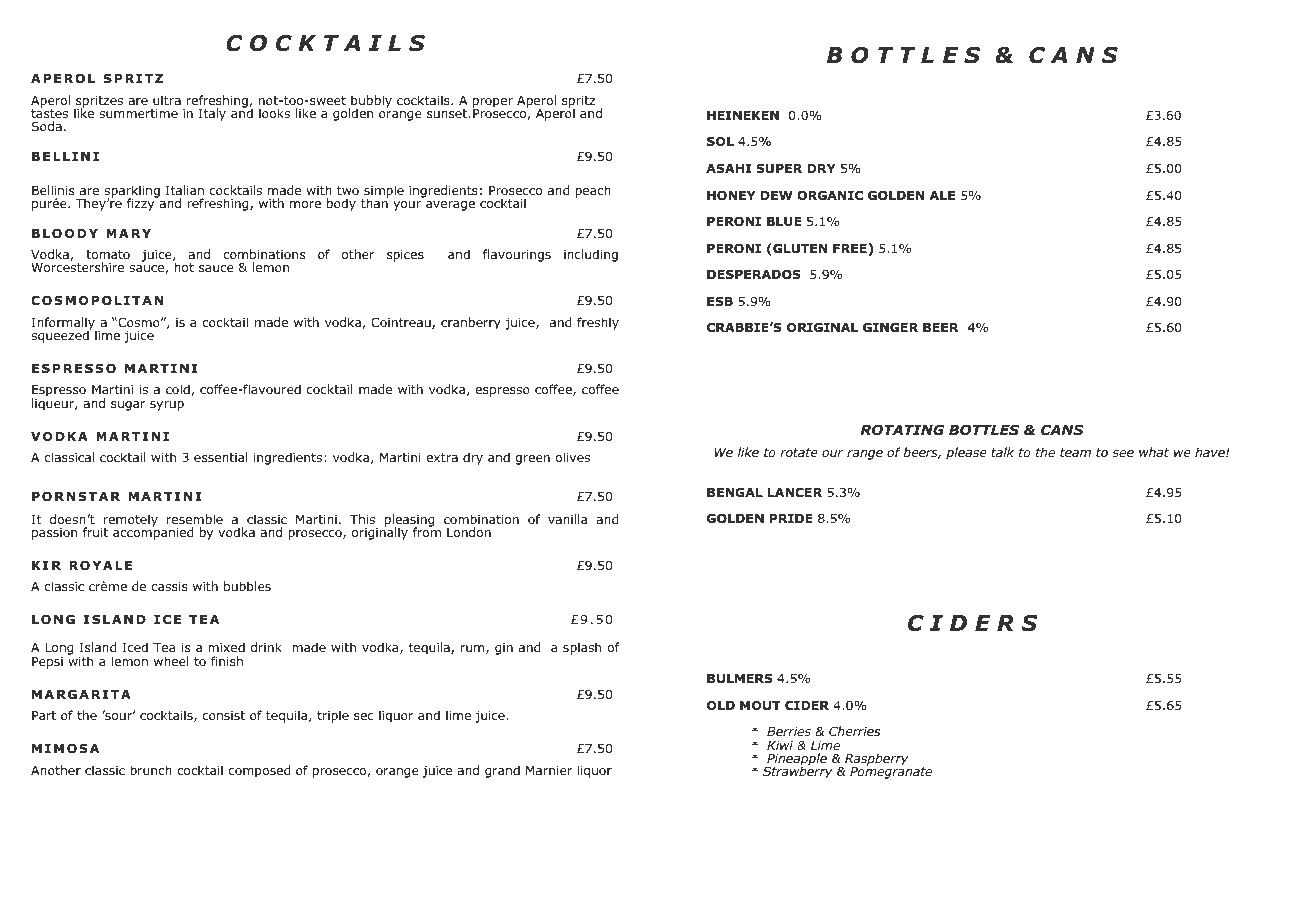 Image resolution: width=1308 pixels, height=924 pixels. I want to click on Pomegranate, so click(891, 772).
